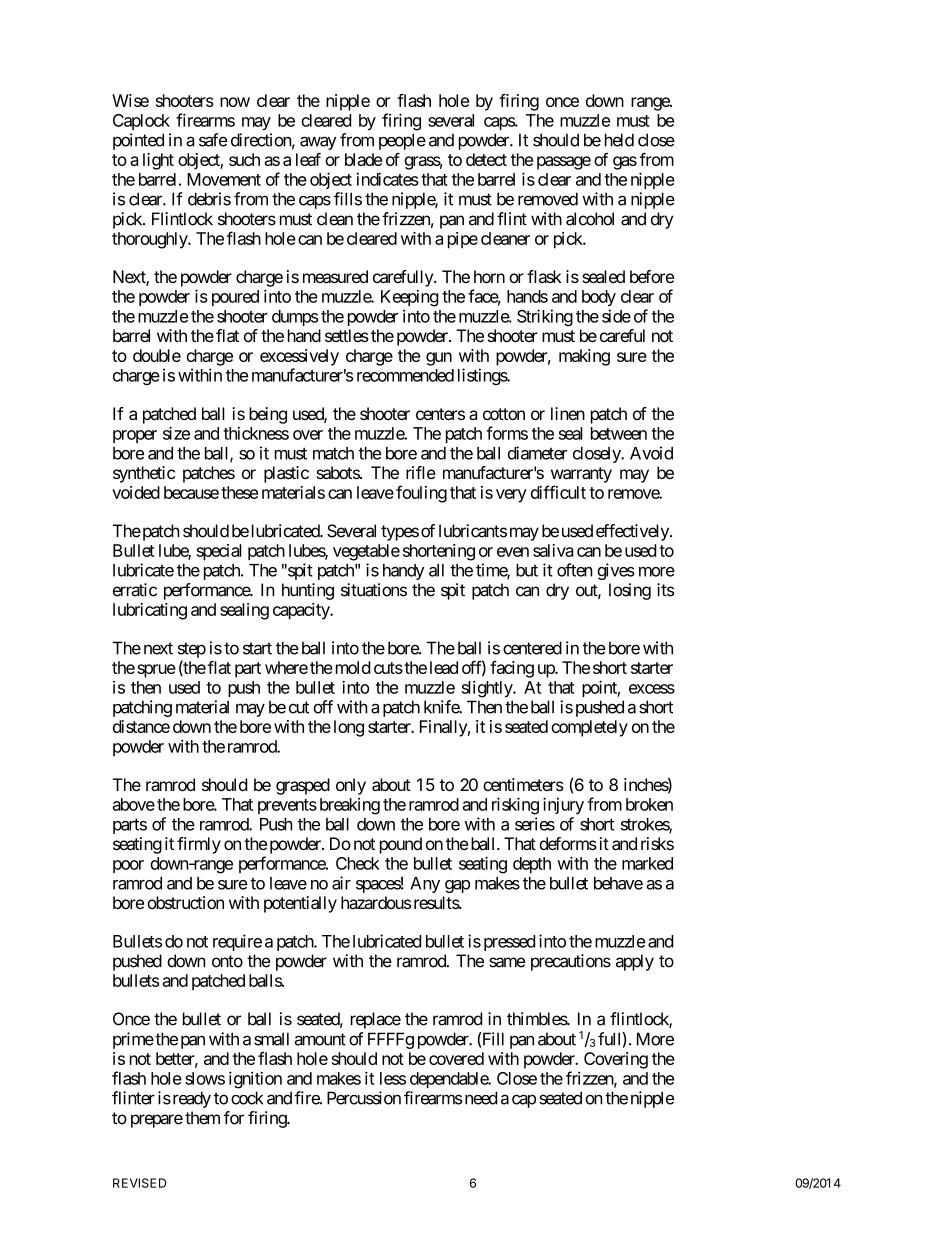 This document has width=952, height=1233. Describe the element at coordinates (589, 728) in the document. I see `completely` at that location.
